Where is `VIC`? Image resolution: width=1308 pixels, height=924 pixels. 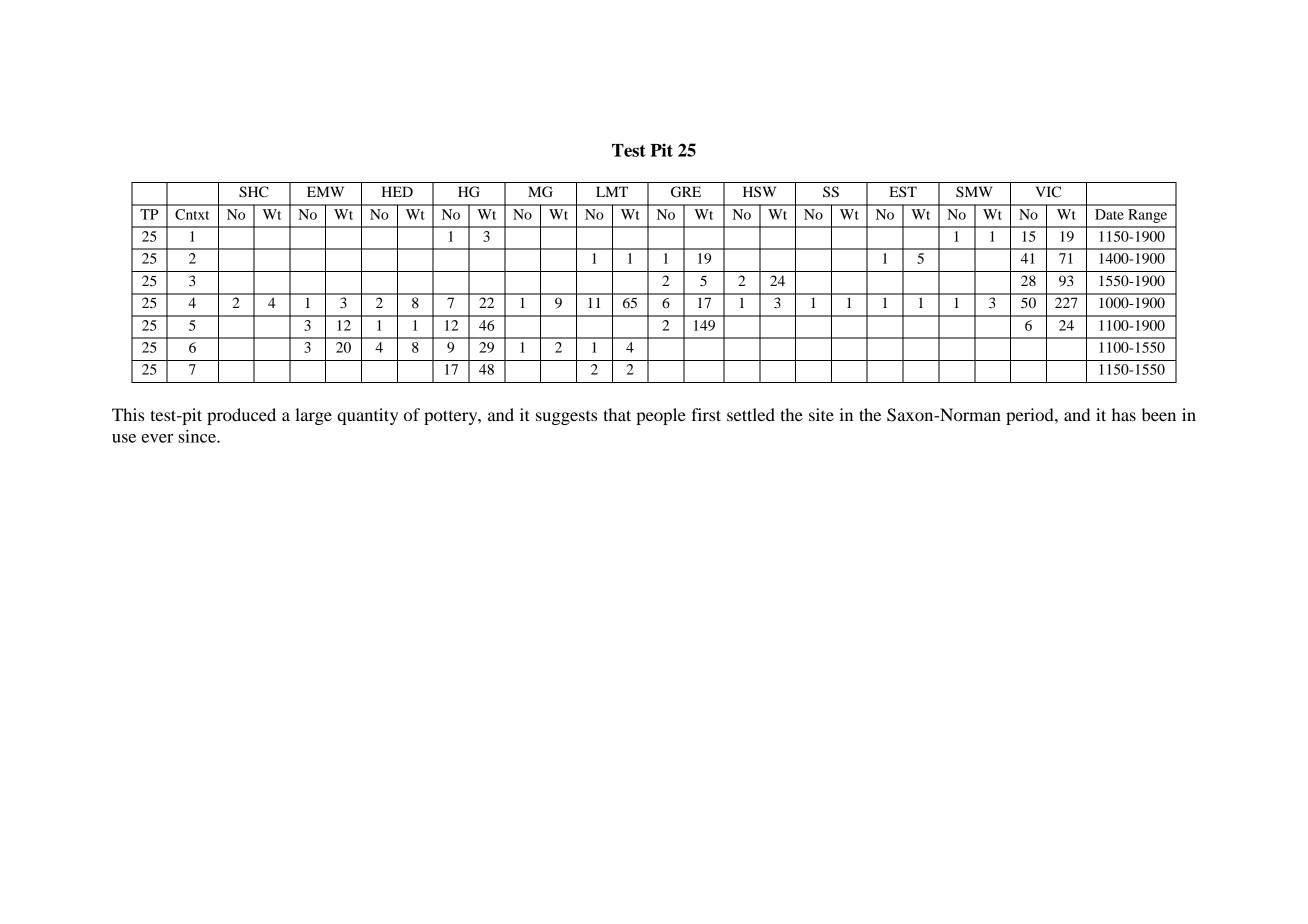
VIC is located at coordinates (1048, 192).
